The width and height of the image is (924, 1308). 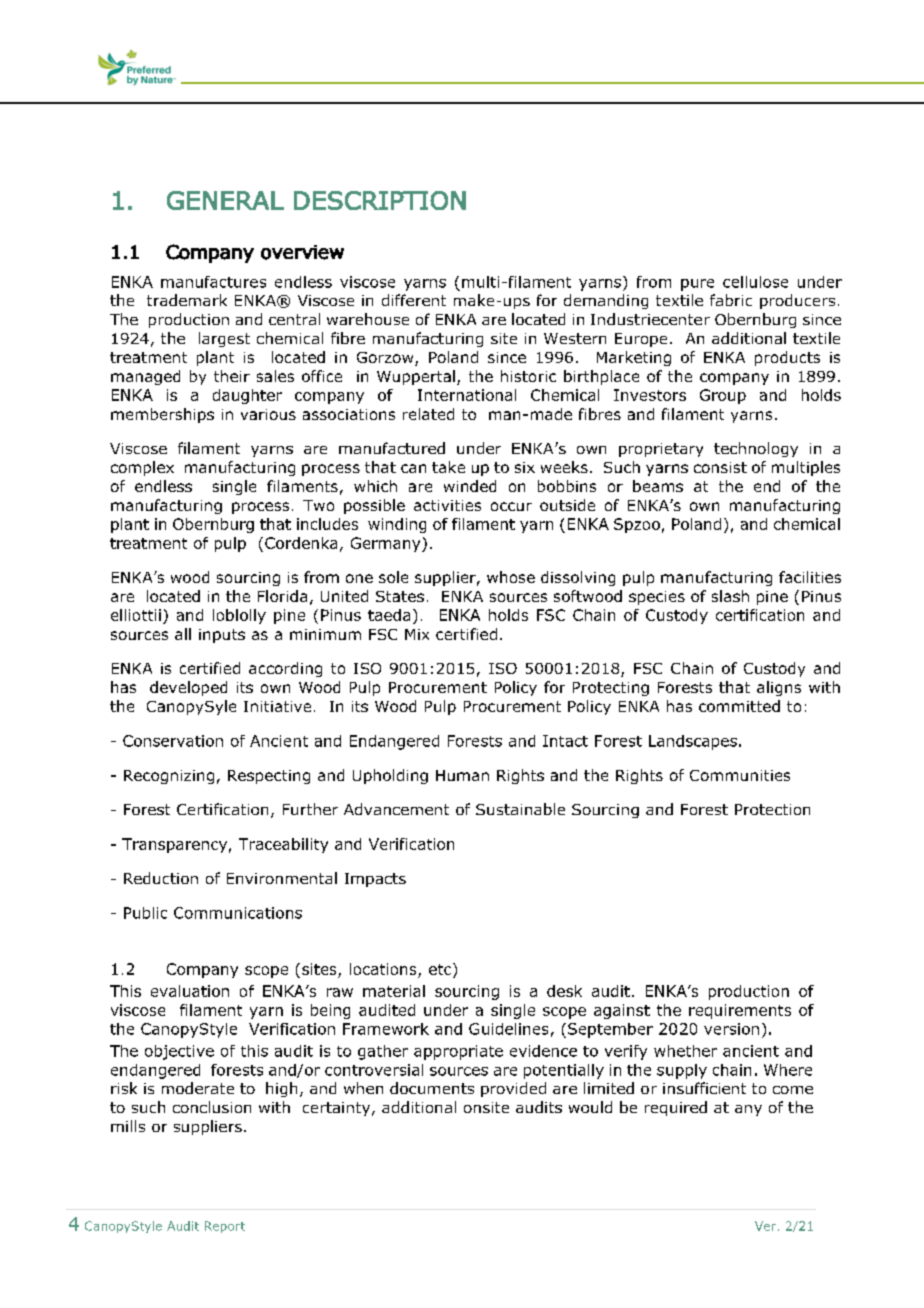 I want to click on Reduction, so click(x=161, y=878).
